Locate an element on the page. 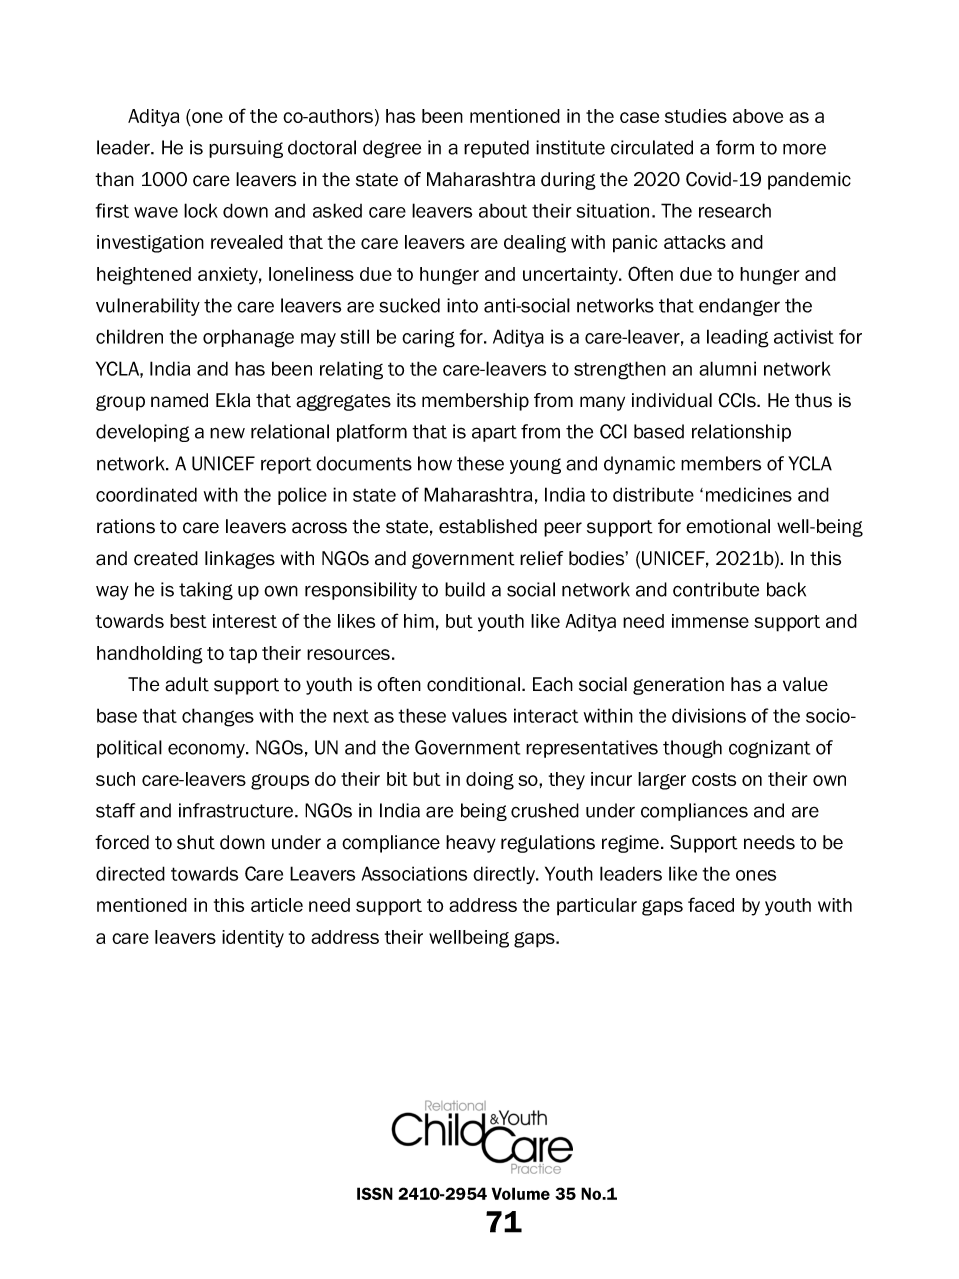  conditional is located at coordinates (473, 684).
